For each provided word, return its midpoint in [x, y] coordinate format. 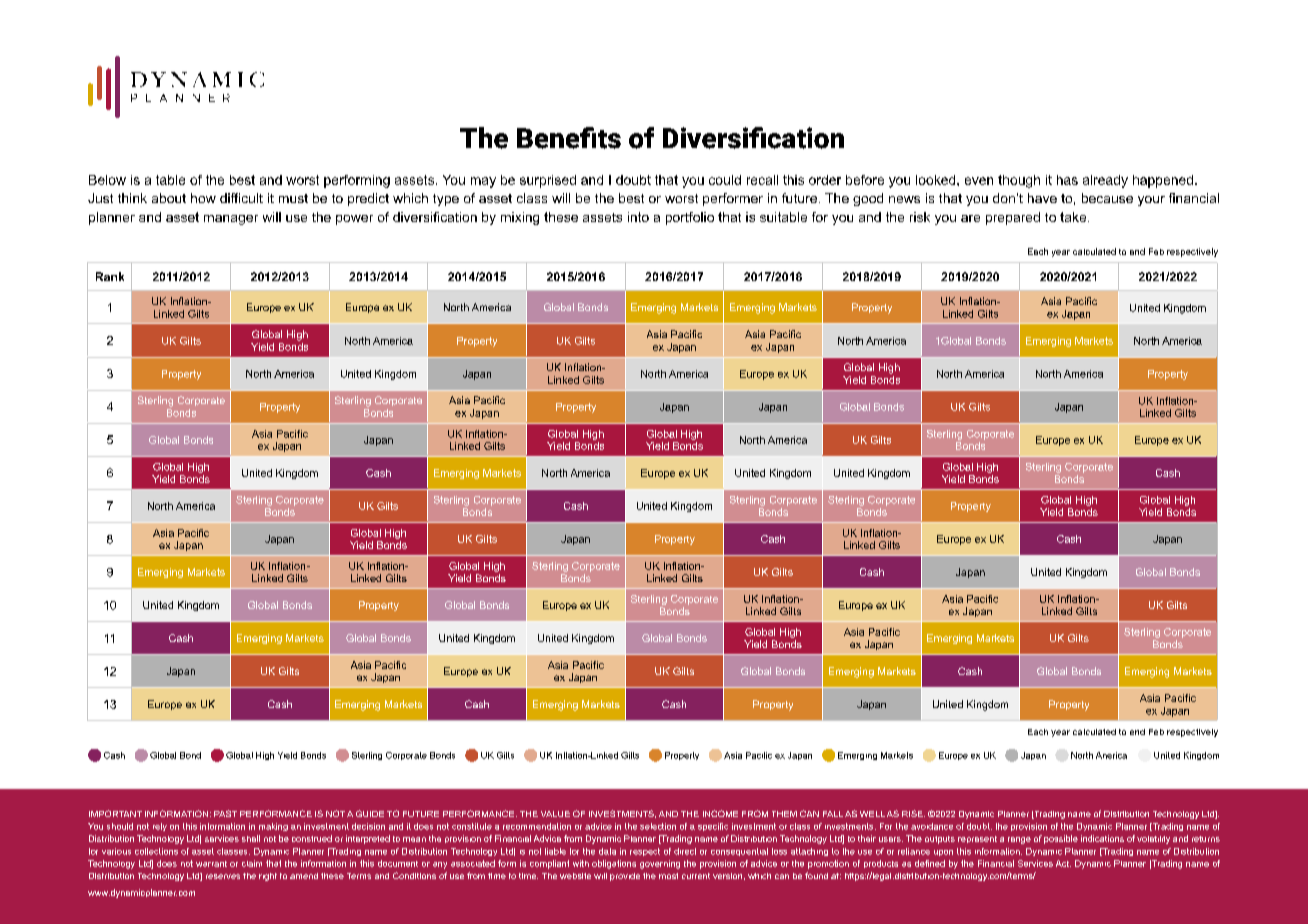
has [1067, 180]
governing [660, 864]
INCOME [720, 813]
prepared [1013, 218]
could [725, 180]
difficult [241, 198]
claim [252, 863]
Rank [110, 276]
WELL [872, 814]
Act [1063, 863]
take [1074, 217]
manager [231, 220]
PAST [225, 813]
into [638, 217]
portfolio [690, 218]
